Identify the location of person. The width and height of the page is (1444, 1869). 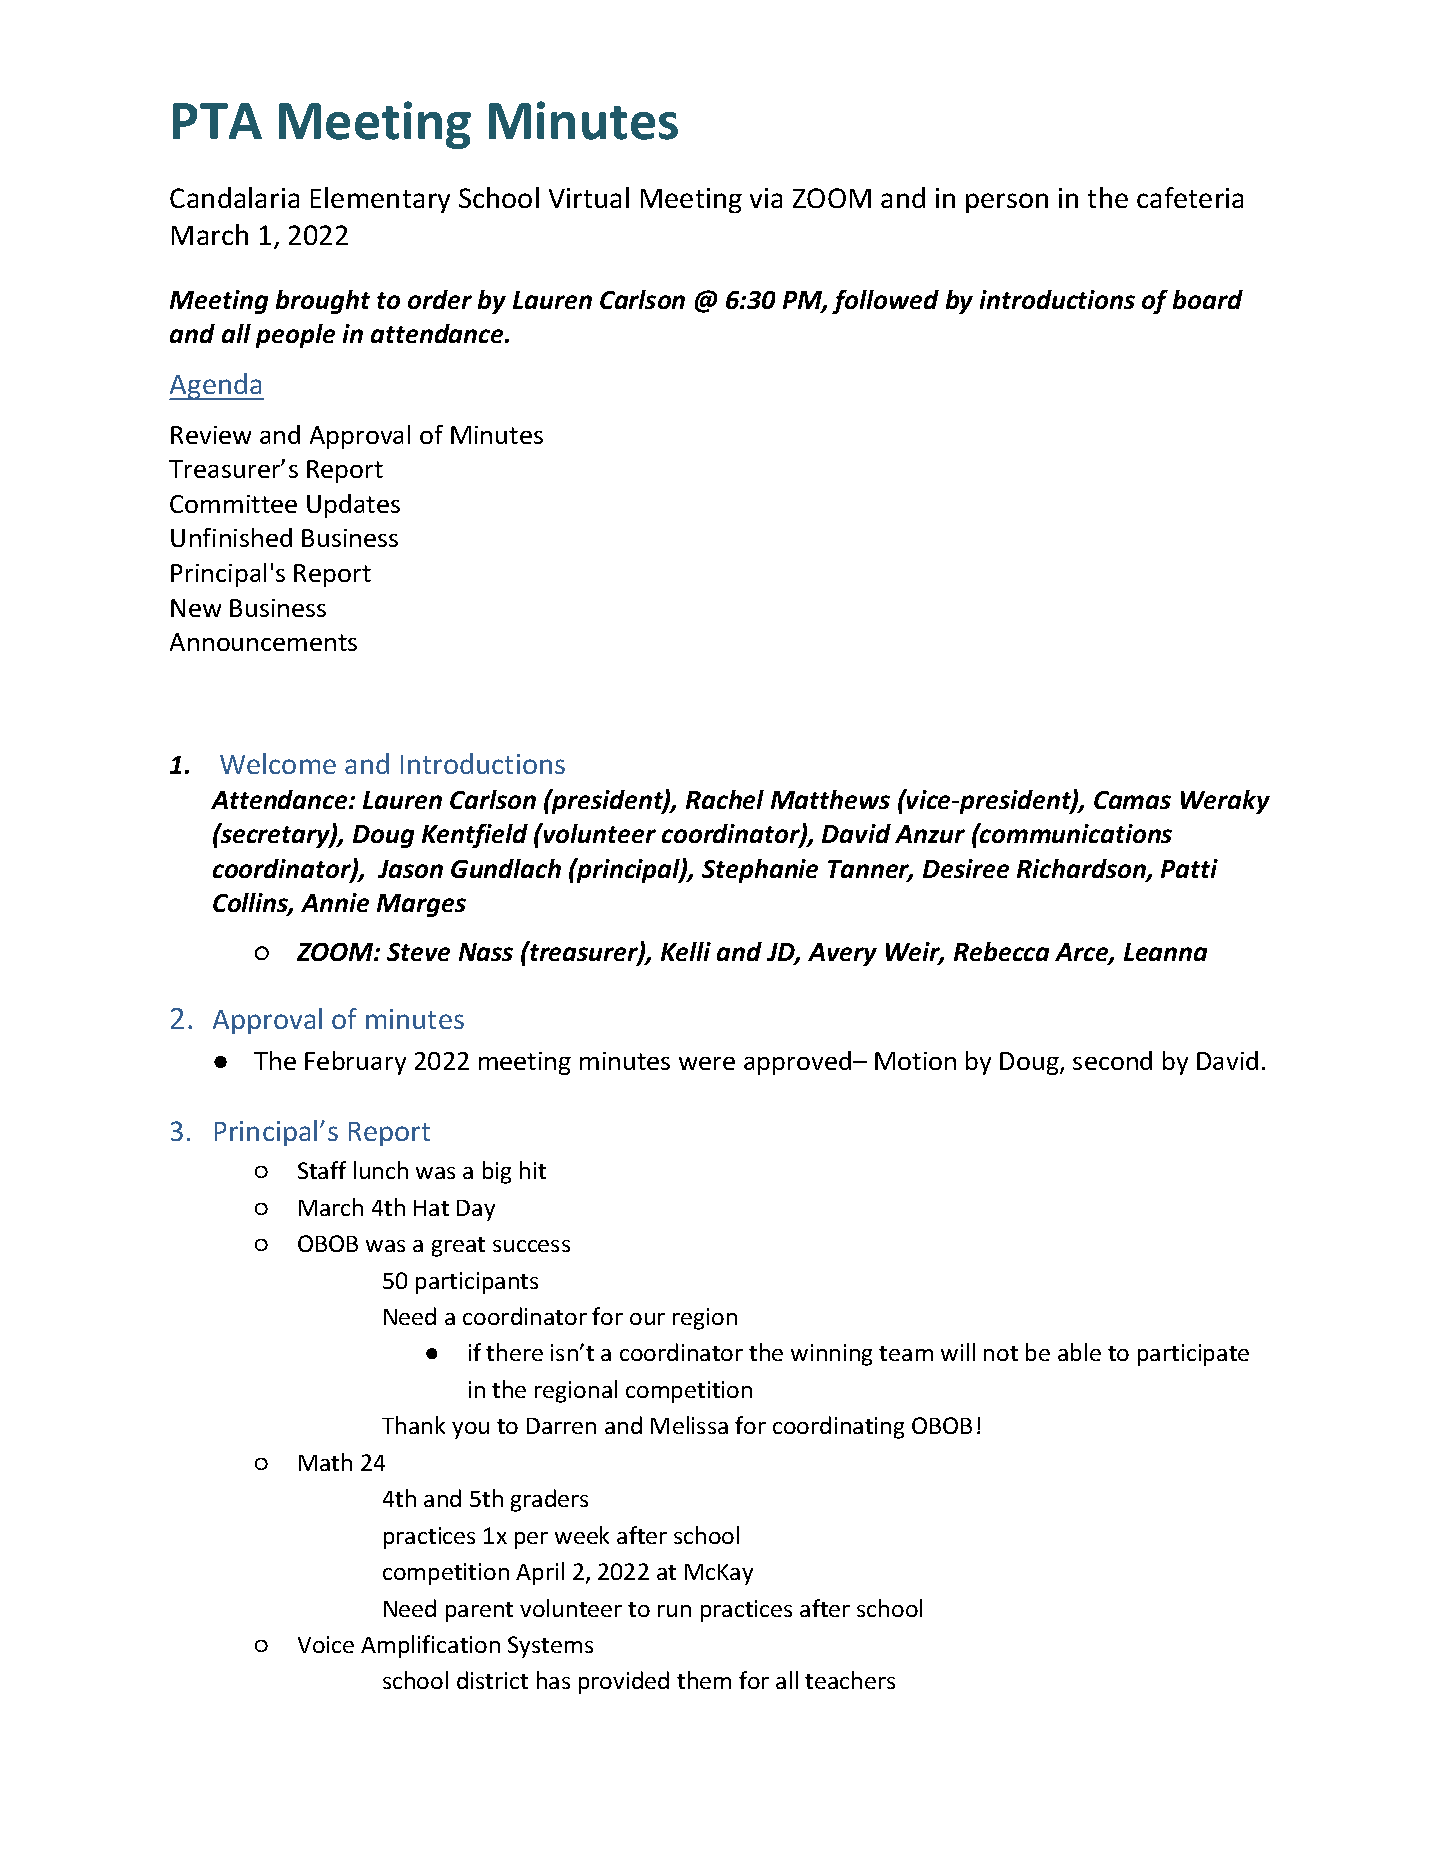
(1007, 203).
